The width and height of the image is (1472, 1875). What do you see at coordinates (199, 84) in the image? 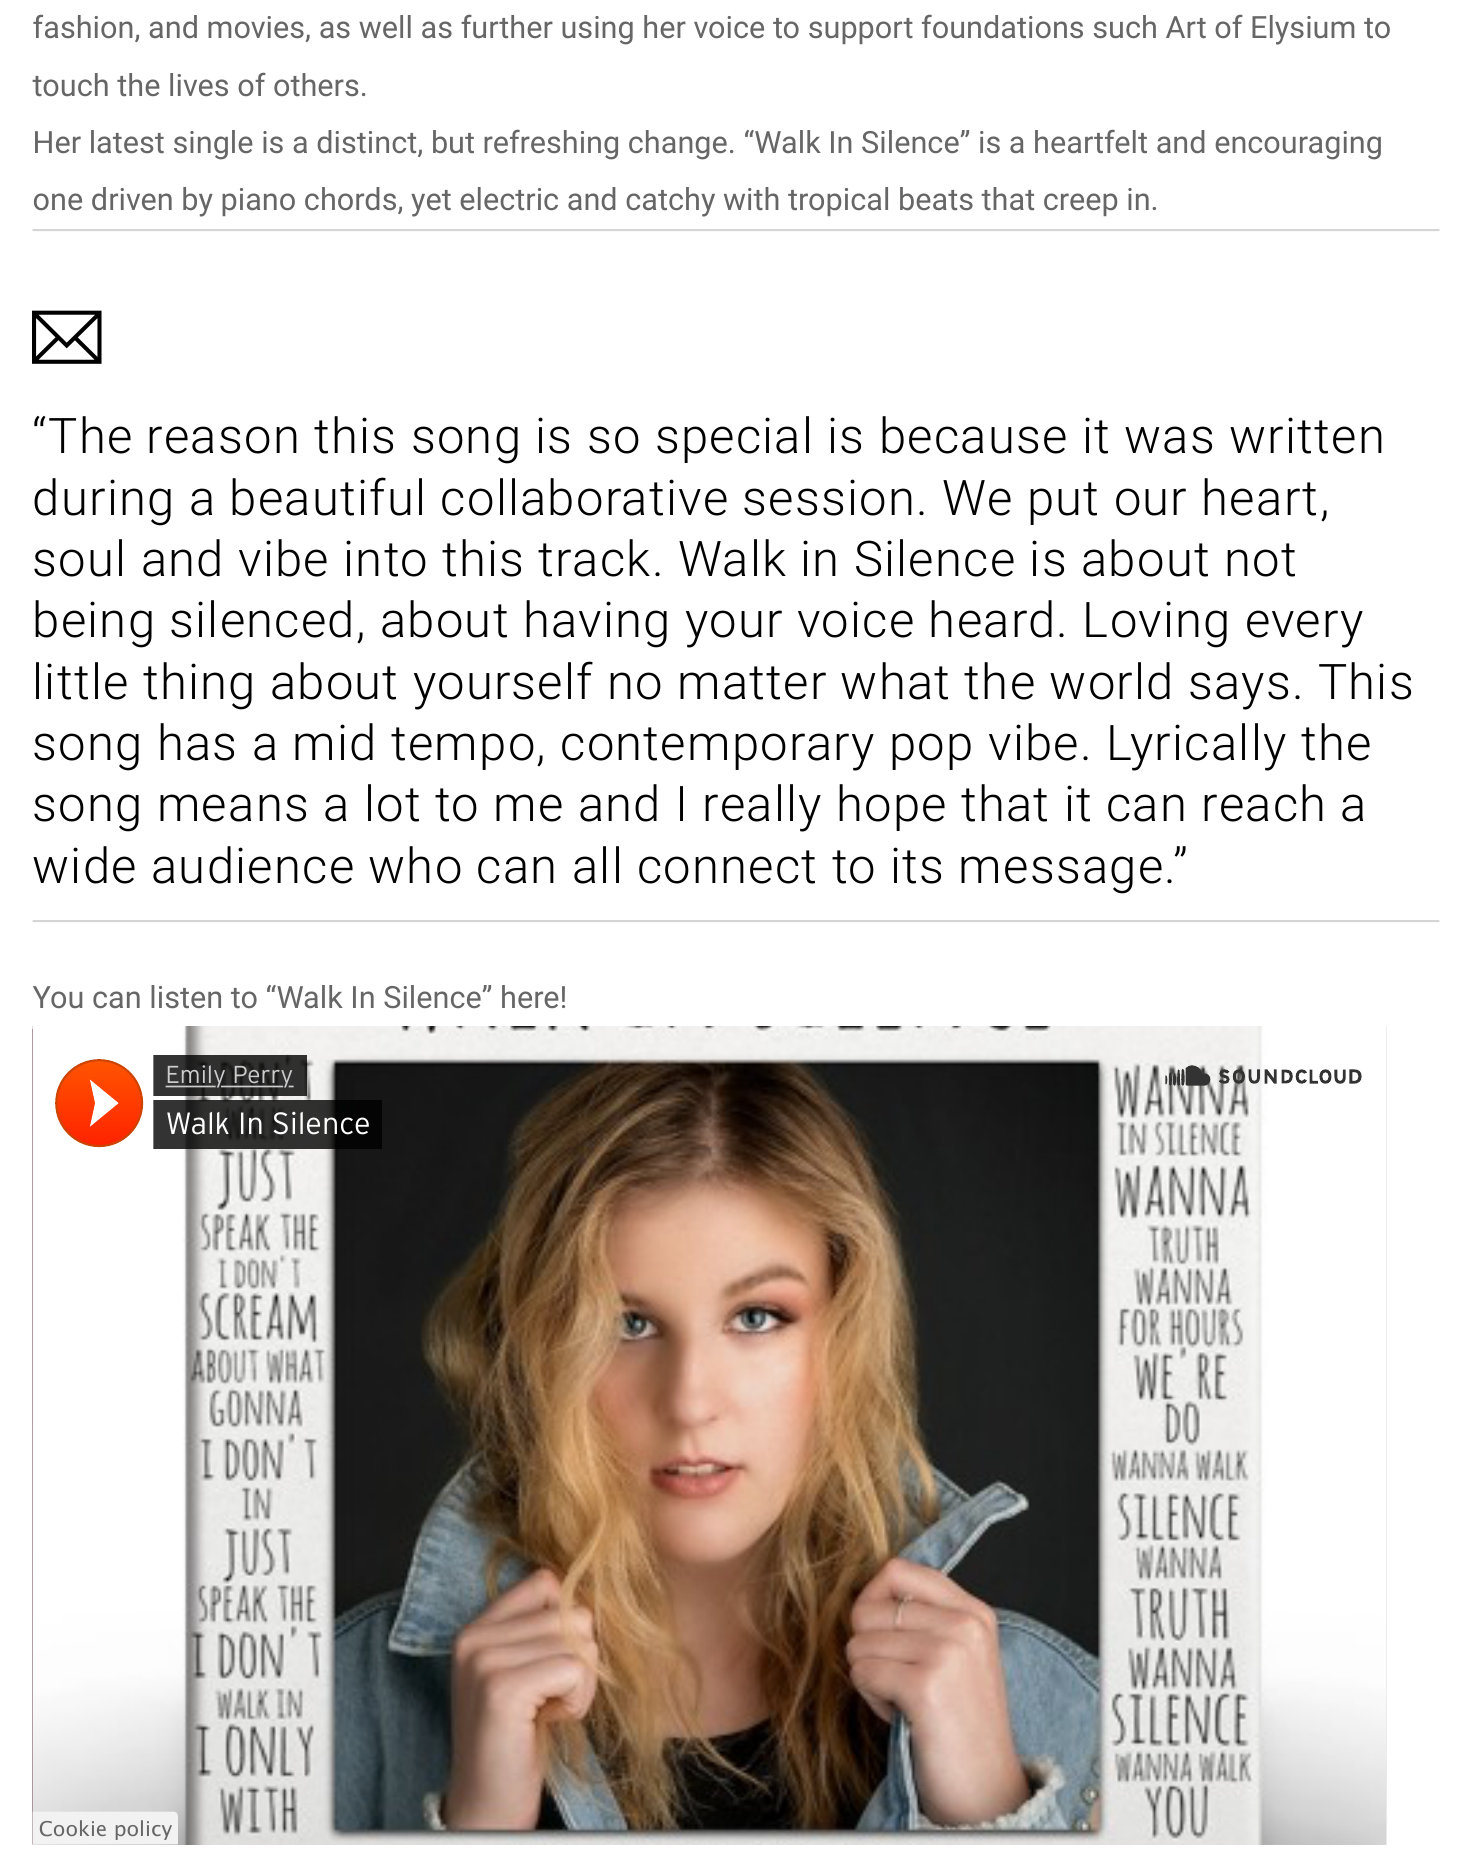
I see `lives` at bounding box center [199, 84].
